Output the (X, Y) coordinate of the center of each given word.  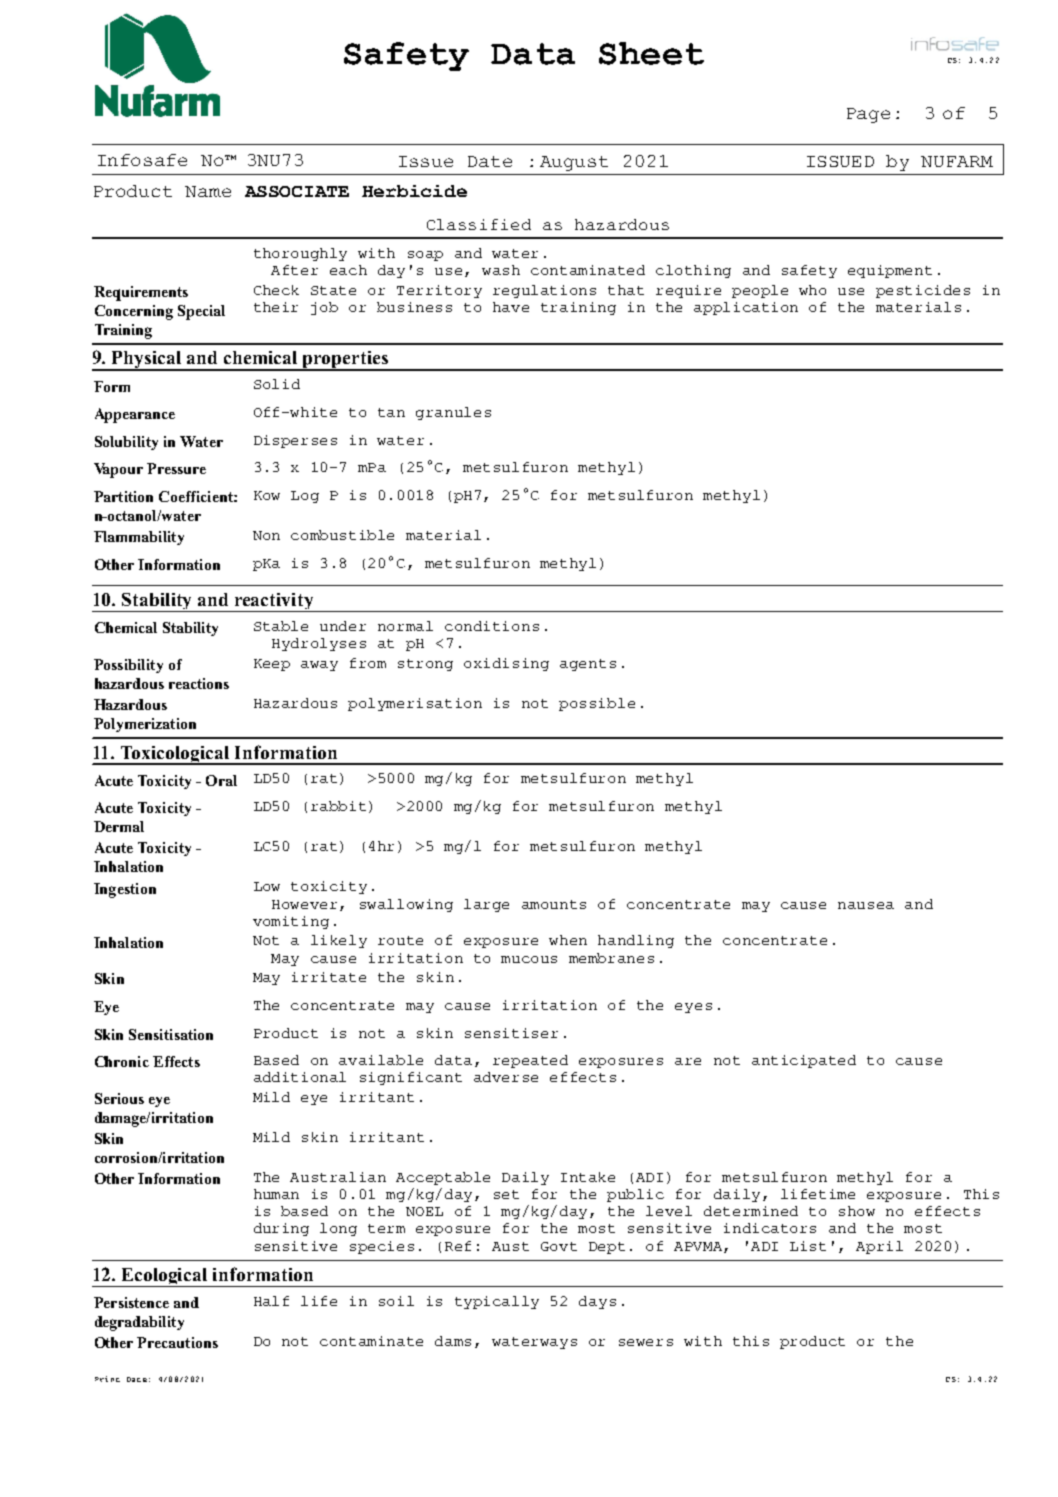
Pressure (176, 468)
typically (497, 1302)
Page (868, 115)
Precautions (177, 1342)
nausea (866, 905)
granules (453, 413)
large (486, 905)
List (808, 1246)
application (746, 308)
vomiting (291, 922)
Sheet (651, 53)
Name (208, 191)
